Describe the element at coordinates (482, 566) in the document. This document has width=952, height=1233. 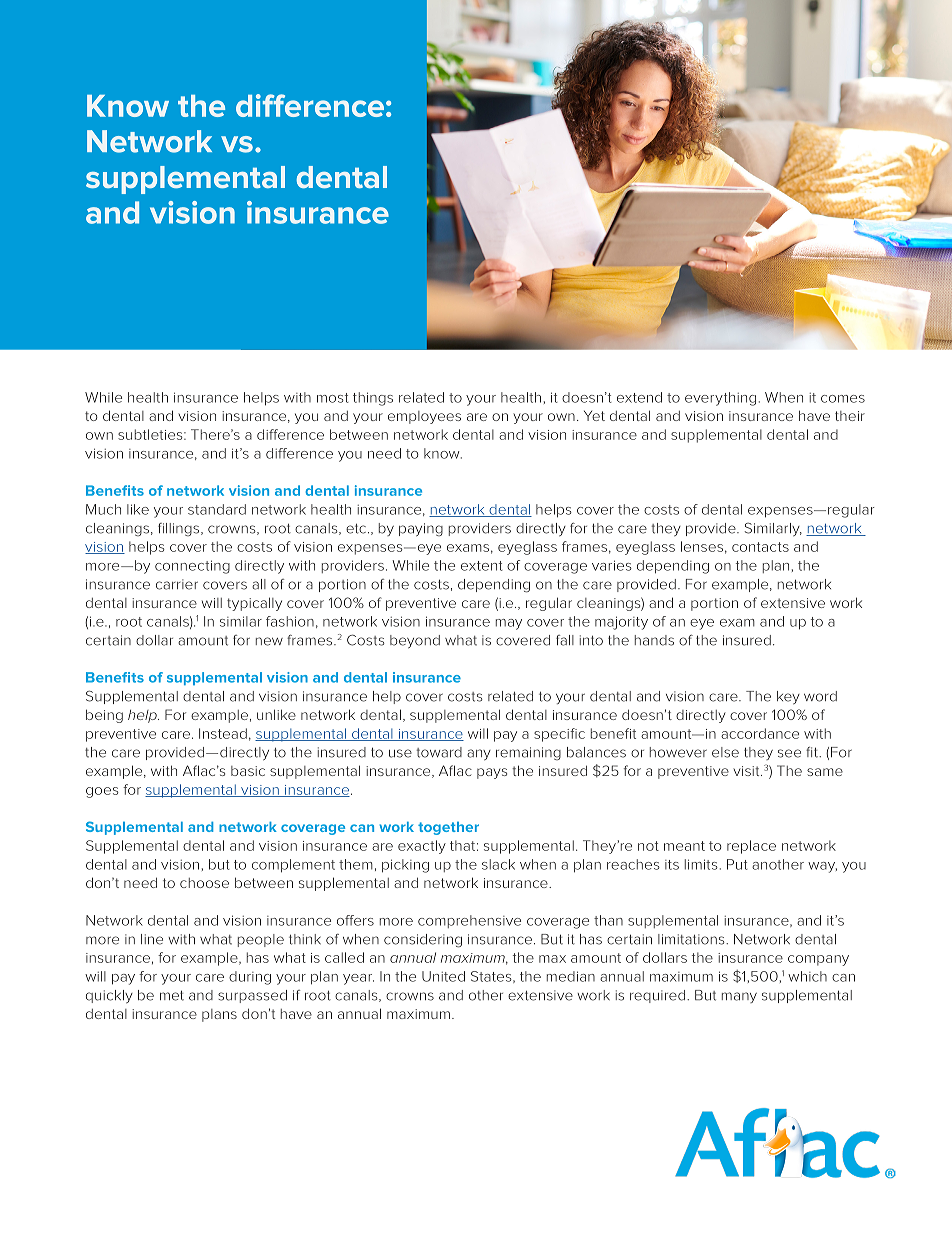
I see `extent` at that location.
